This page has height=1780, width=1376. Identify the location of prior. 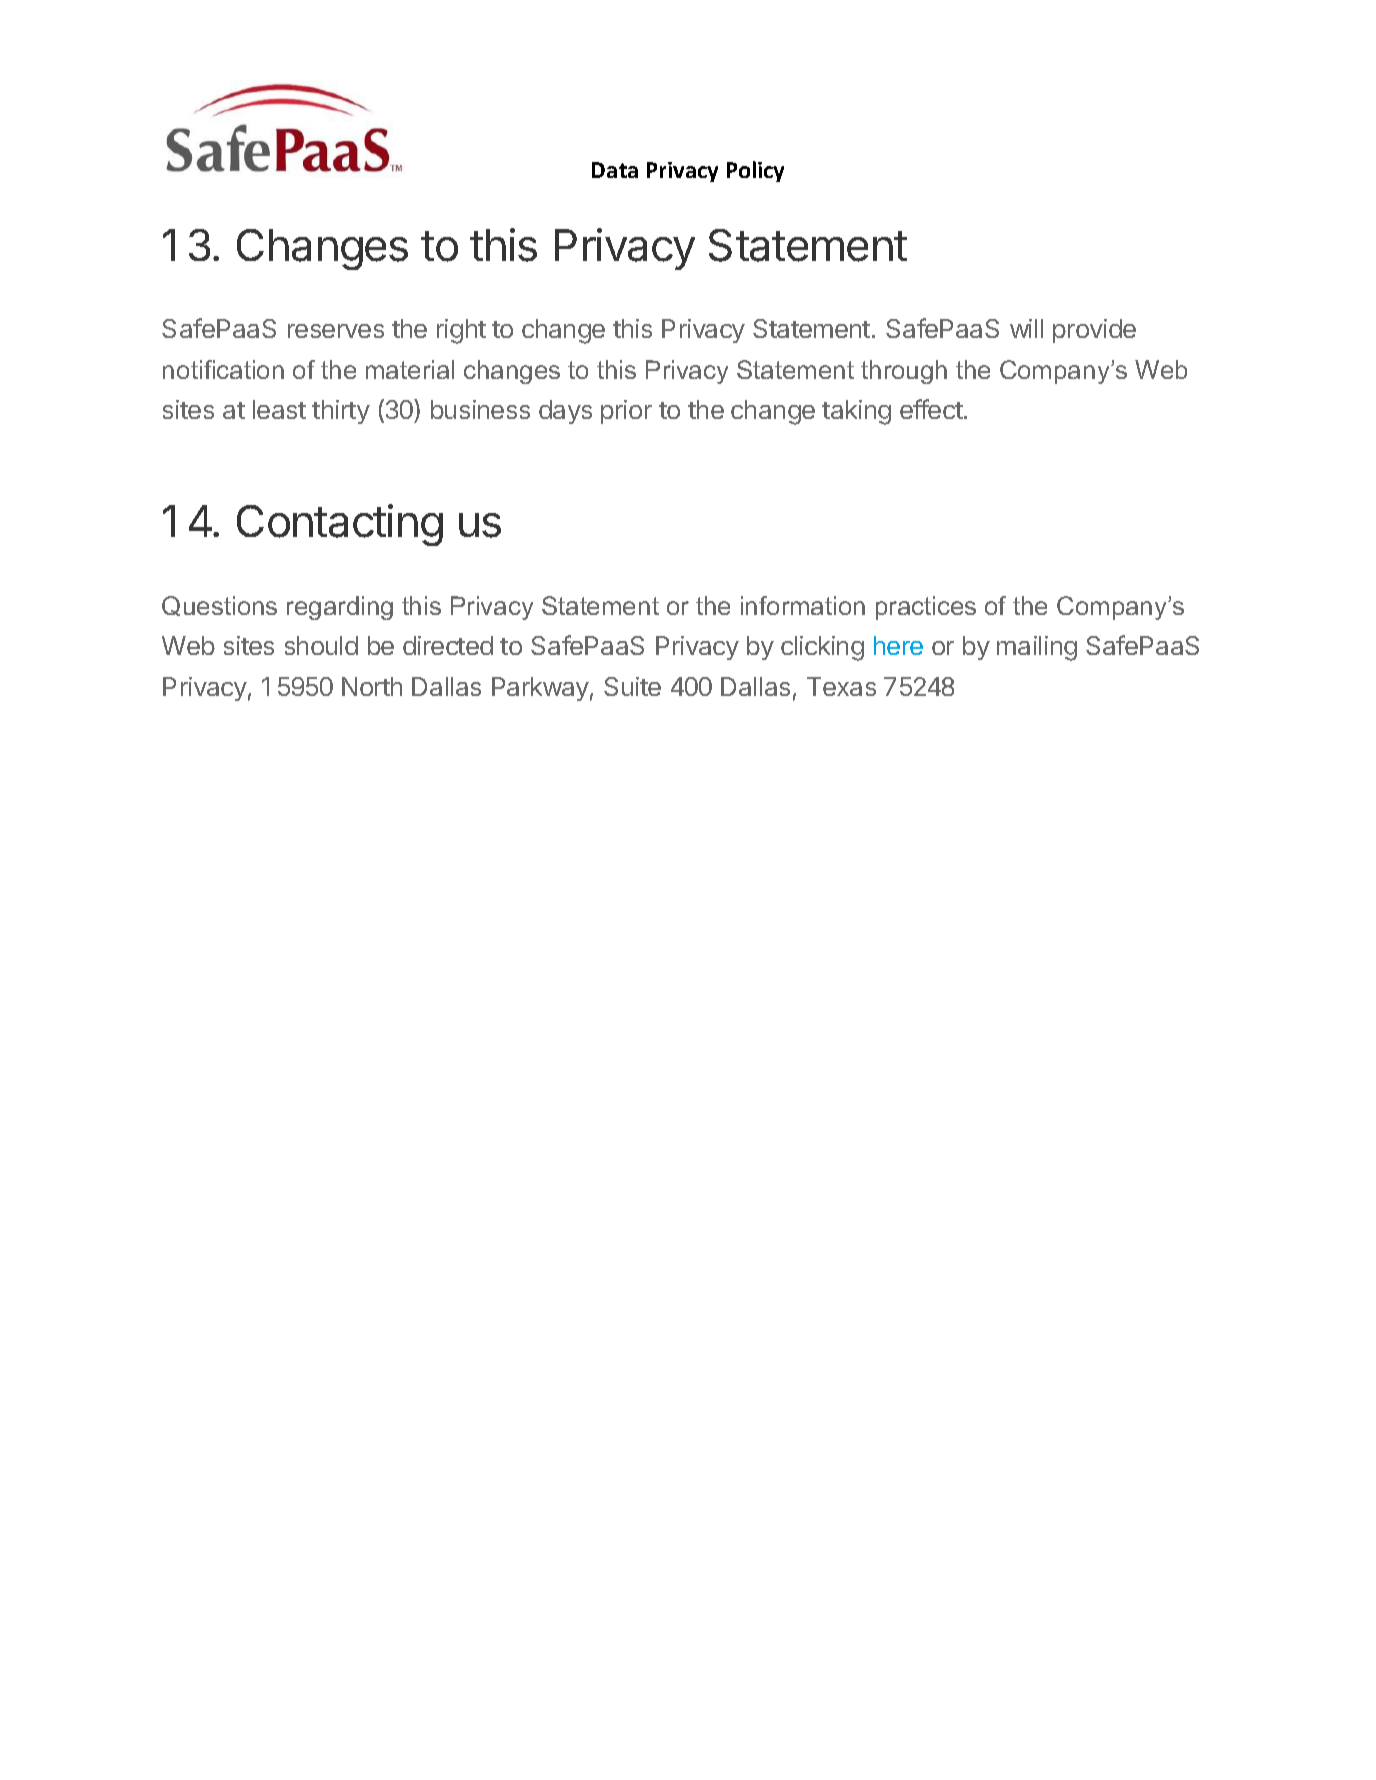
(626, 412).
